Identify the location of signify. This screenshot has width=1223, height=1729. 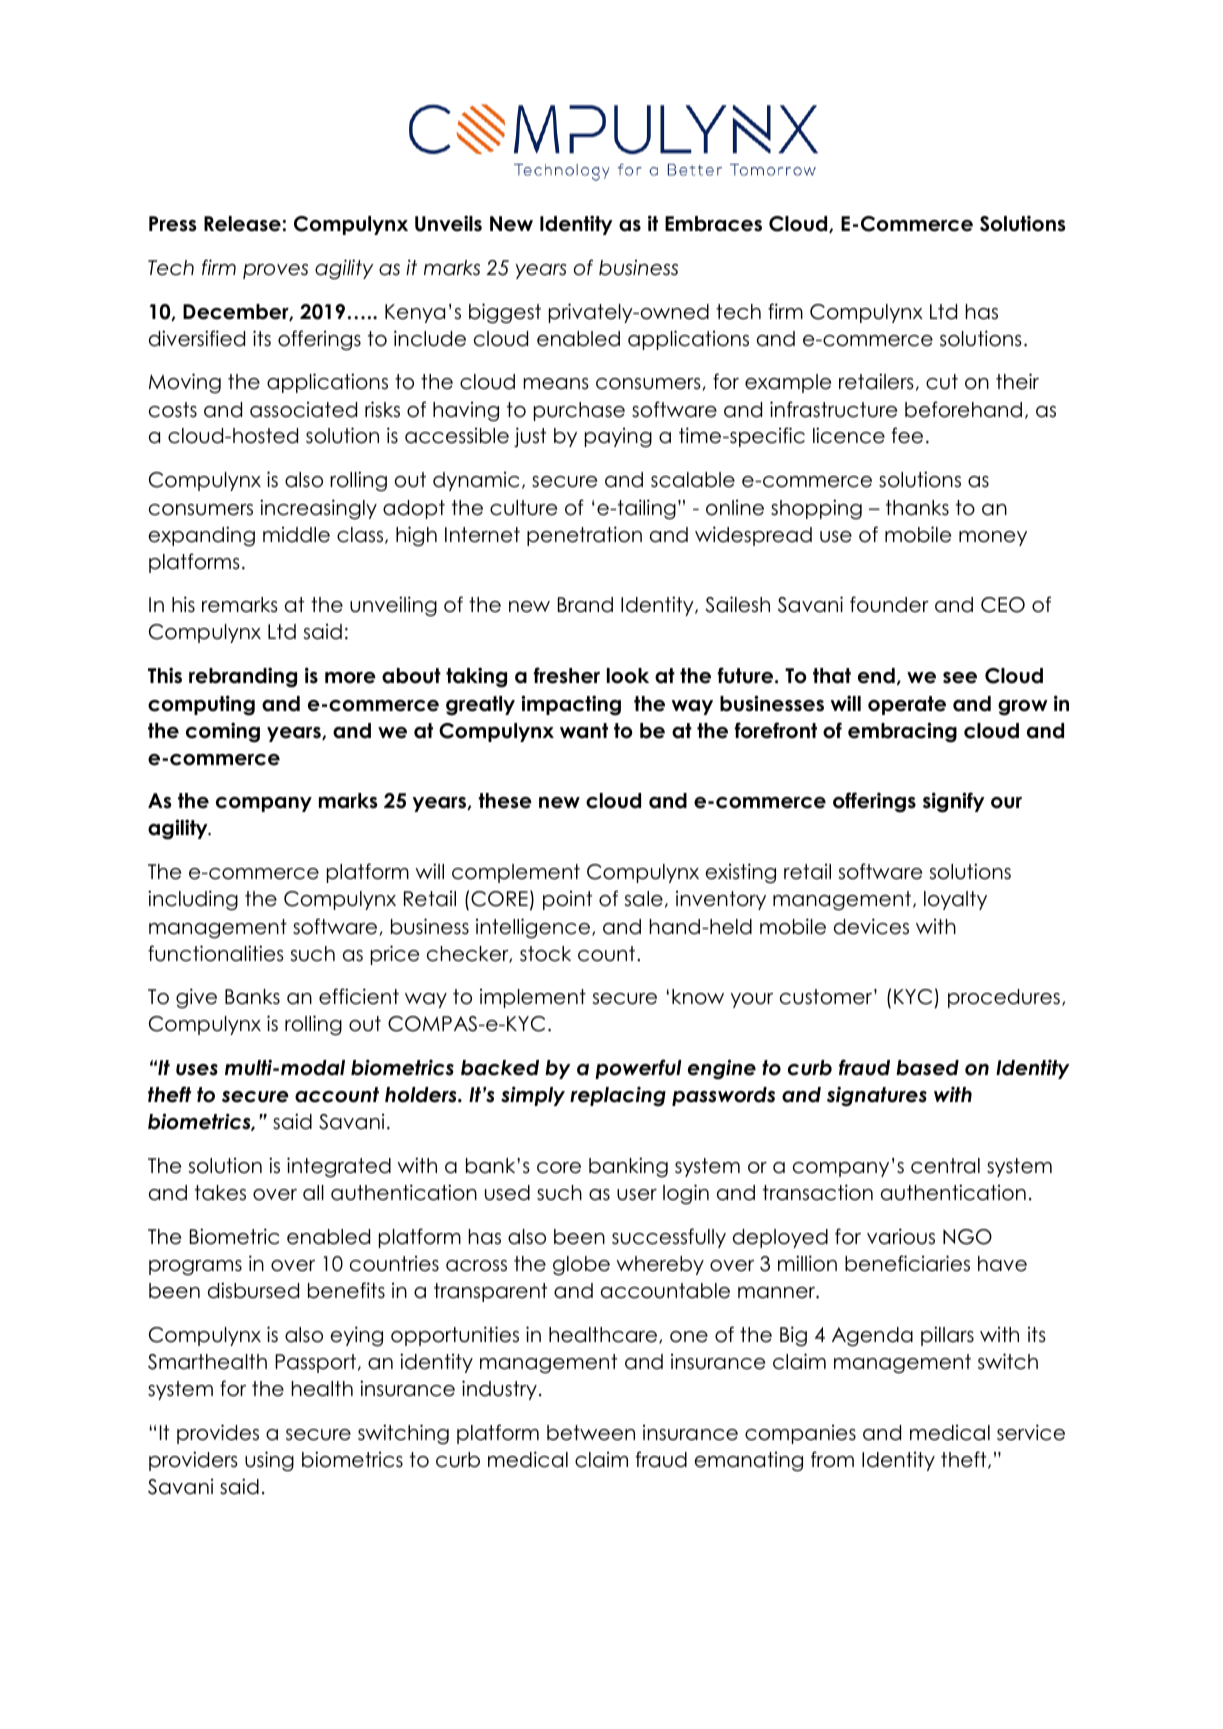
(954, 802).
